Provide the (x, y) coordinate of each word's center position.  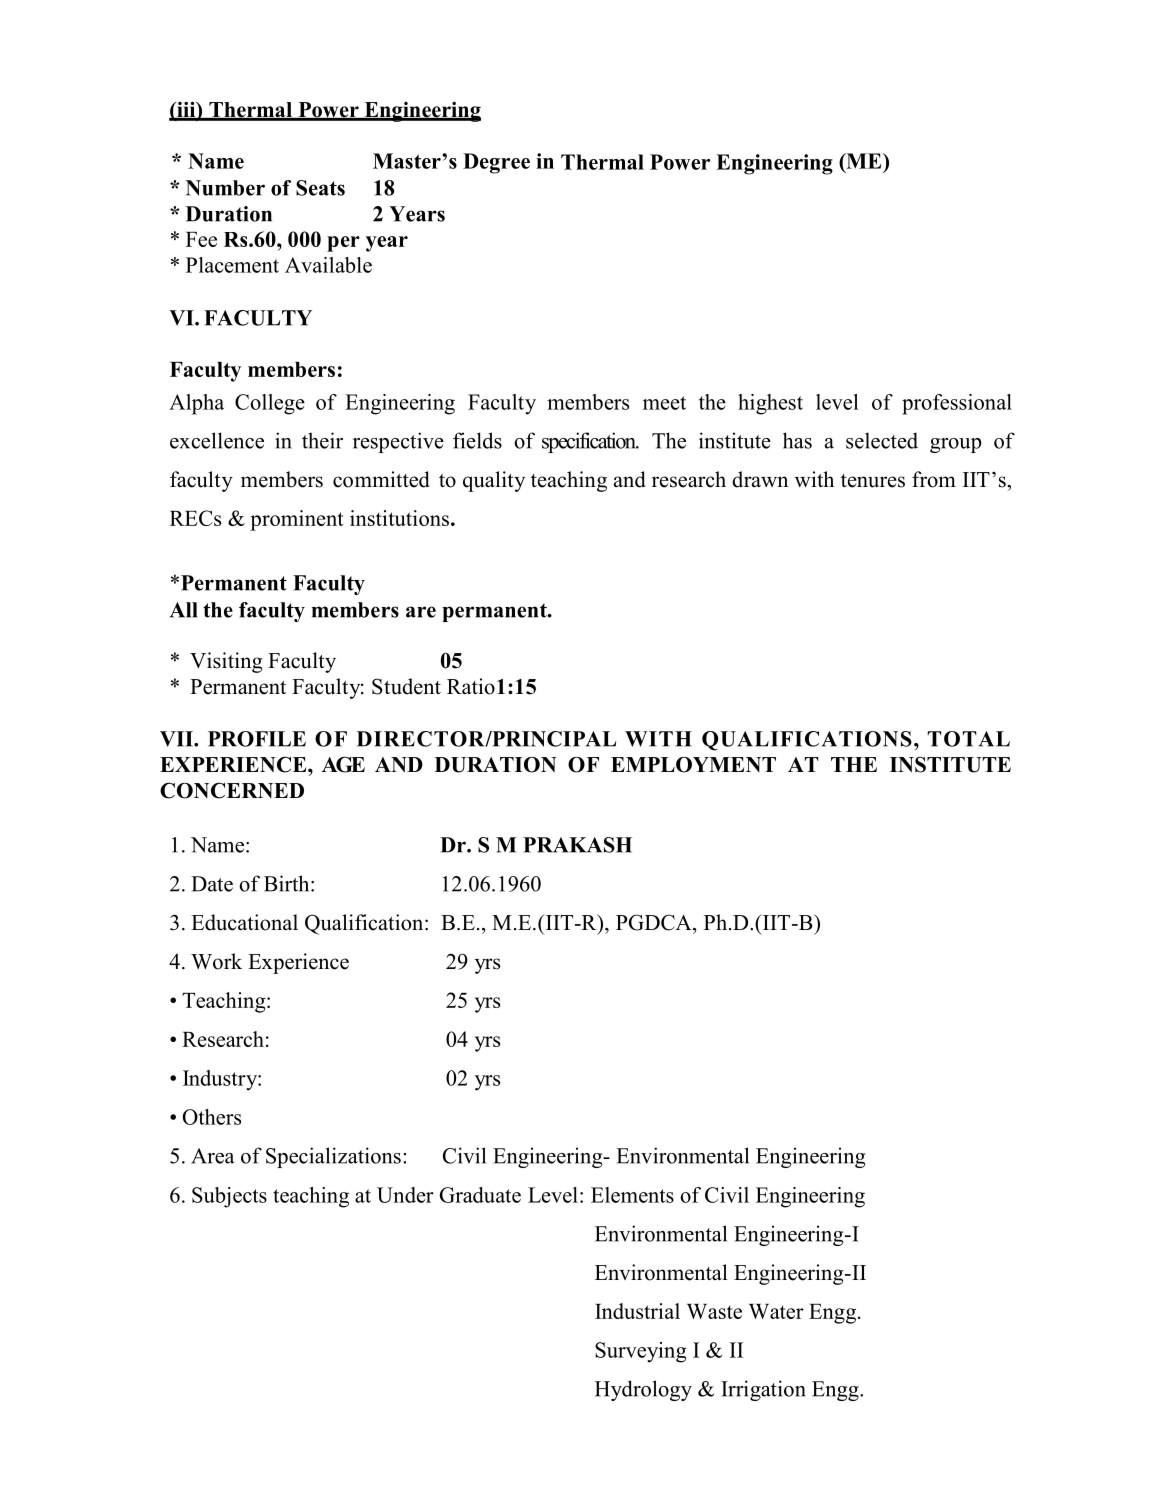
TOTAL (969, 739)
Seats (320, 188)
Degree (496, 163)
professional (957, 404)
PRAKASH (577, 845)
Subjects (229, 1197)
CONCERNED (232, 790)
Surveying (641, 1352)
